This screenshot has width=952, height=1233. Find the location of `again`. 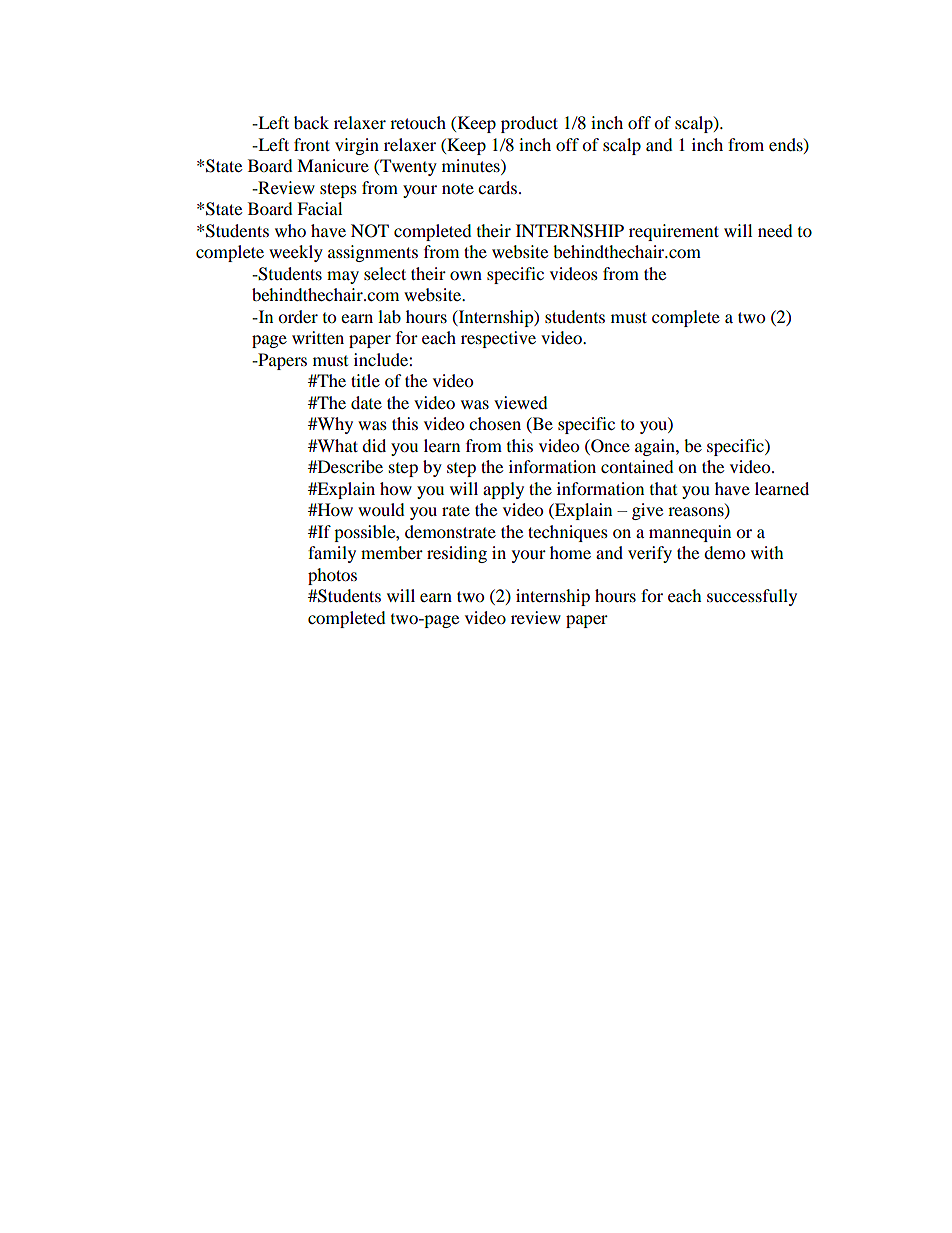

again is located at coordinates (656, 447).
